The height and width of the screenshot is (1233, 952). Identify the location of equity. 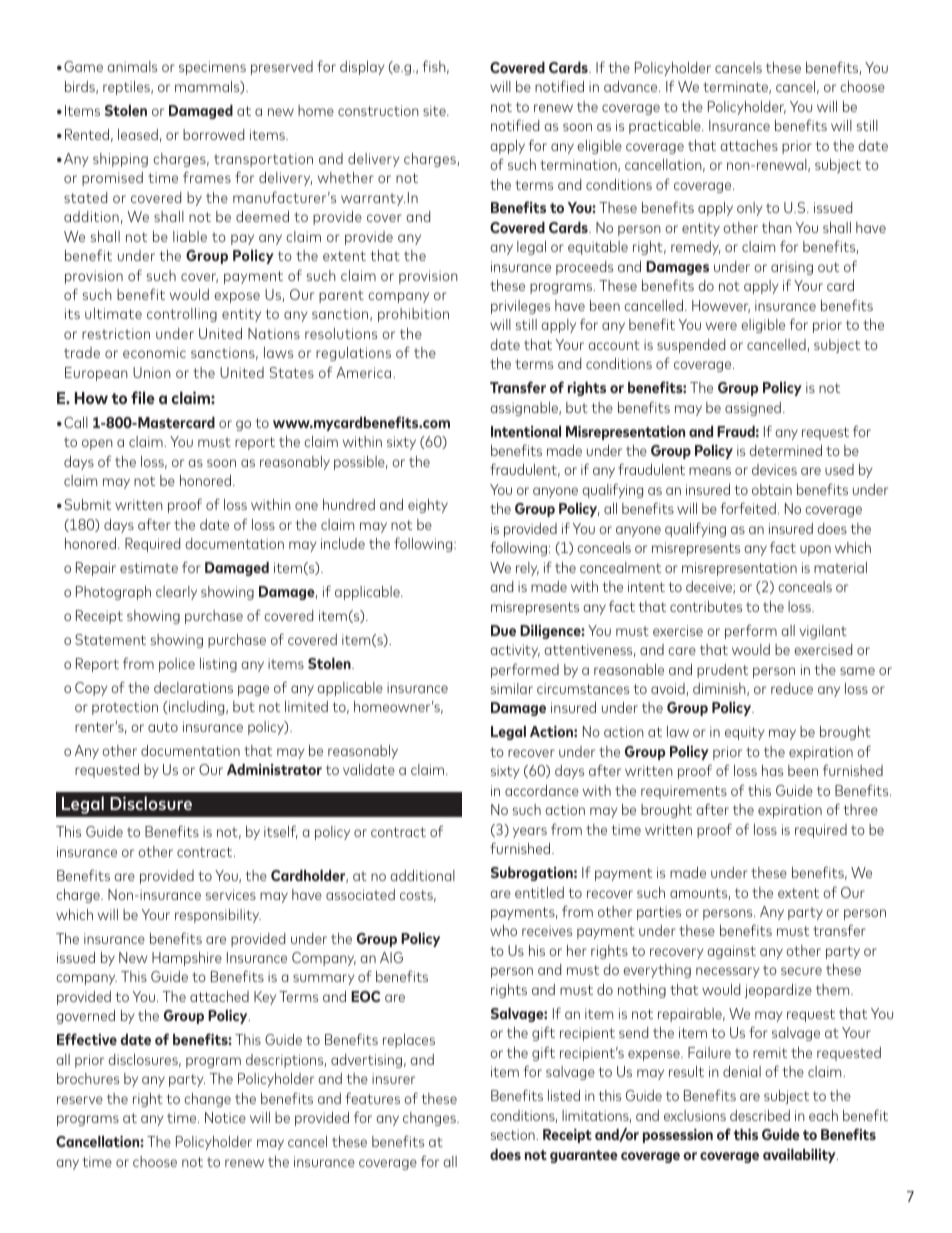
(744, 733).
